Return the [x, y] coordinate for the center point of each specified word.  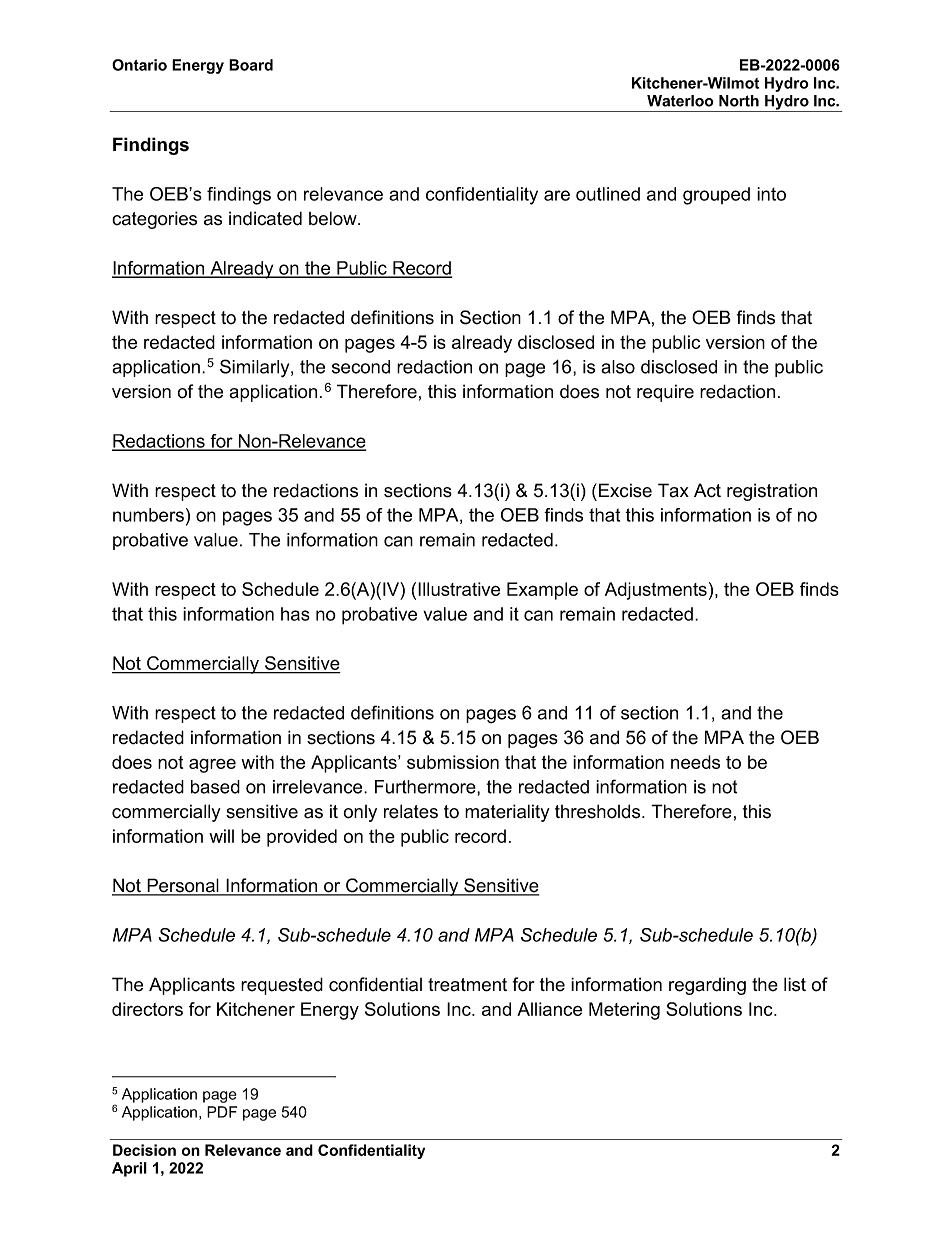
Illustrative [459, 589]
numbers [148, 515]
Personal [183, 886]
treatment [467, 985]
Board [251, 65]
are [557, 195]
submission [453, 762]
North [739, 101]
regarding [707, 986]
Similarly [256, 368]
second [361, 367]
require [665, 393]
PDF [222, 1112]
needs [695, 762]
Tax [673, 490]
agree [212, 766]
